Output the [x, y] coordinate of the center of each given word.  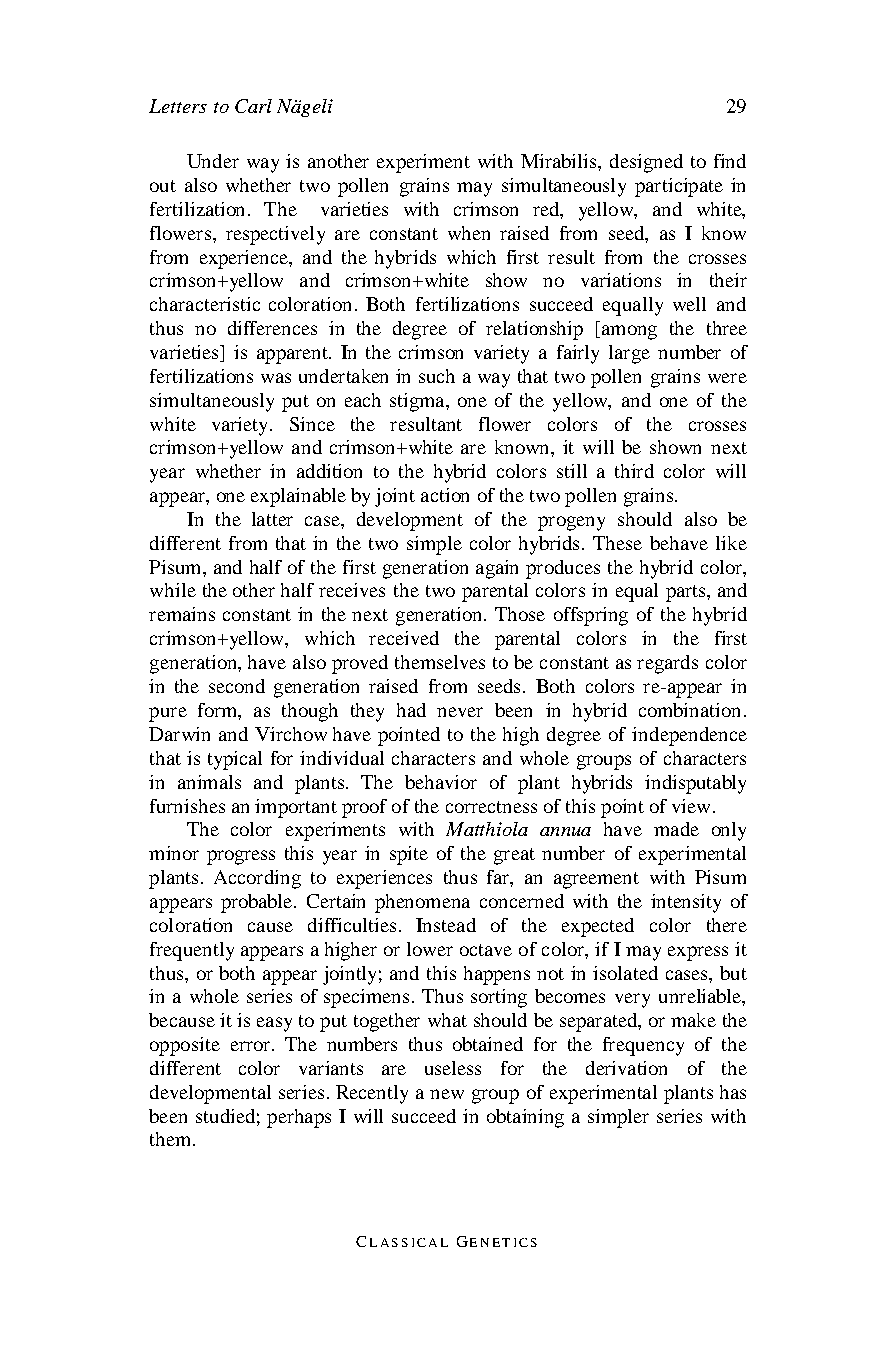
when [469, 233]
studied [225, 1116]
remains [182, 614]
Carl [253, 106]
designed [646, 163]
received [404, 638]
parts [687, 593]
